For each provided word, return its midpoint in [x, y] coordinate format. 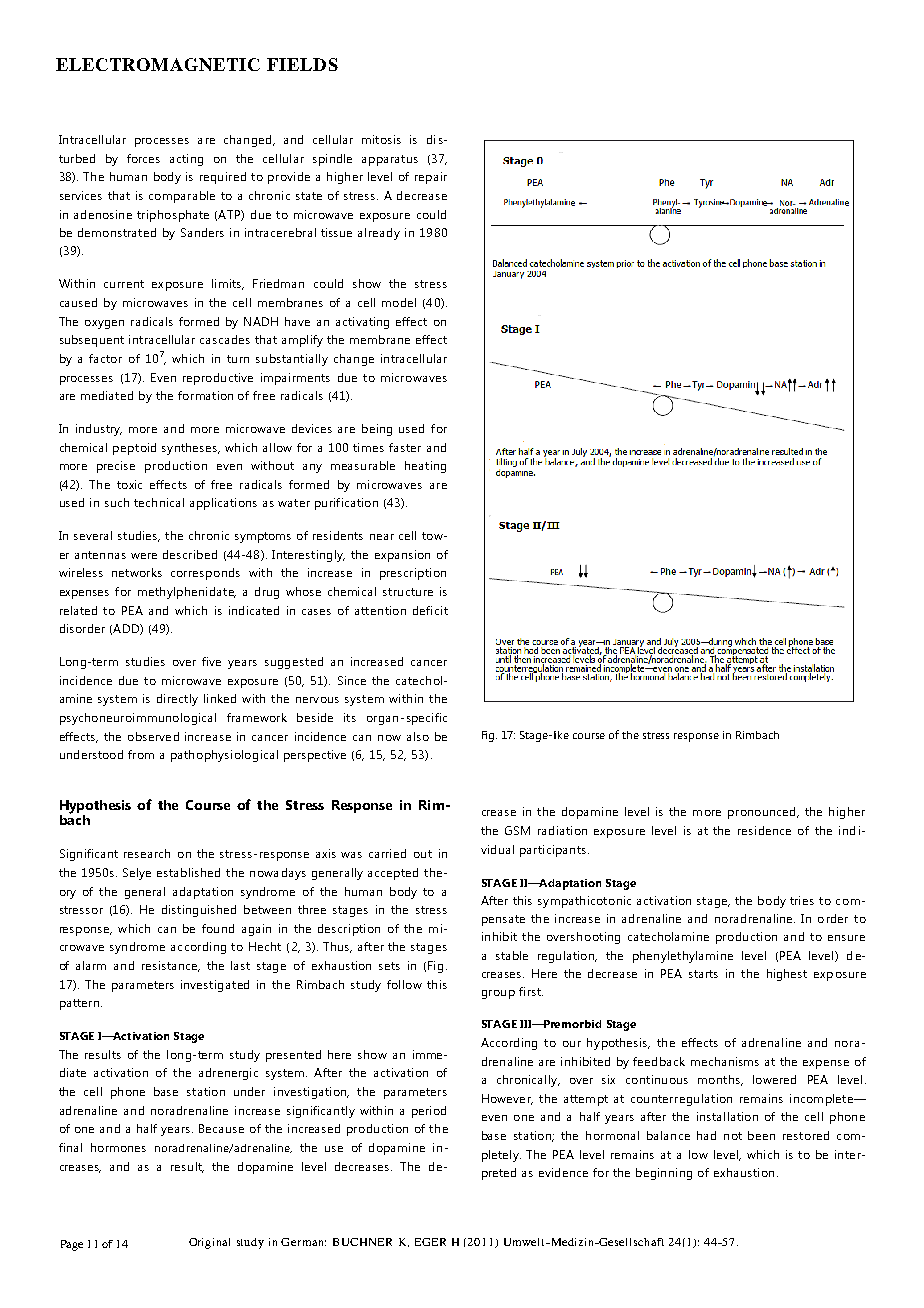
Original [209, 1243]
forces [143, 158]
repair [431, 178]
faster [405, 447]
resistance [171, 966]
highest [787, 975]
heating [425, 467]
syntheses [190, 449]
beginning [664, 1174]
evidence [563, 1172]
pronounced [763, 813]
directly [177, 700]
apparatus [390, 160]
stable [512, 955]
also [418, 736]
